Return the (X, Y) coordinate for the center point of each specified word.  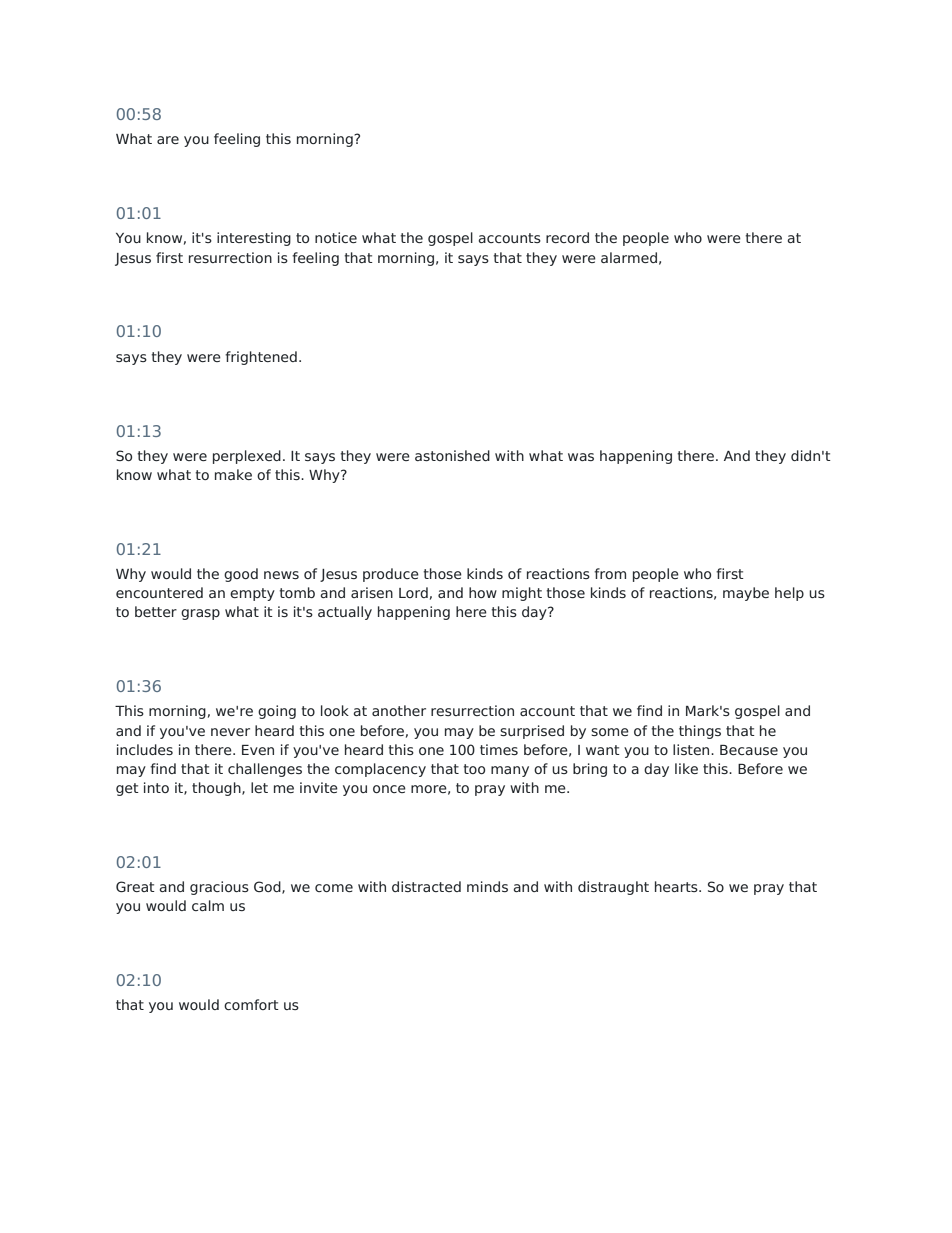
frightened (261, 358)
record (567, 237)
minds (487, 886)
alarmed (629, 257)
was (581, 457)
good (241, 575)
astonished (452, 455)
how (483, 592)
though (217, 789)
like (686, 768)
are (168, 140)
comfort (251, 1004)
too (474, 769)
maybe (746, 594)
